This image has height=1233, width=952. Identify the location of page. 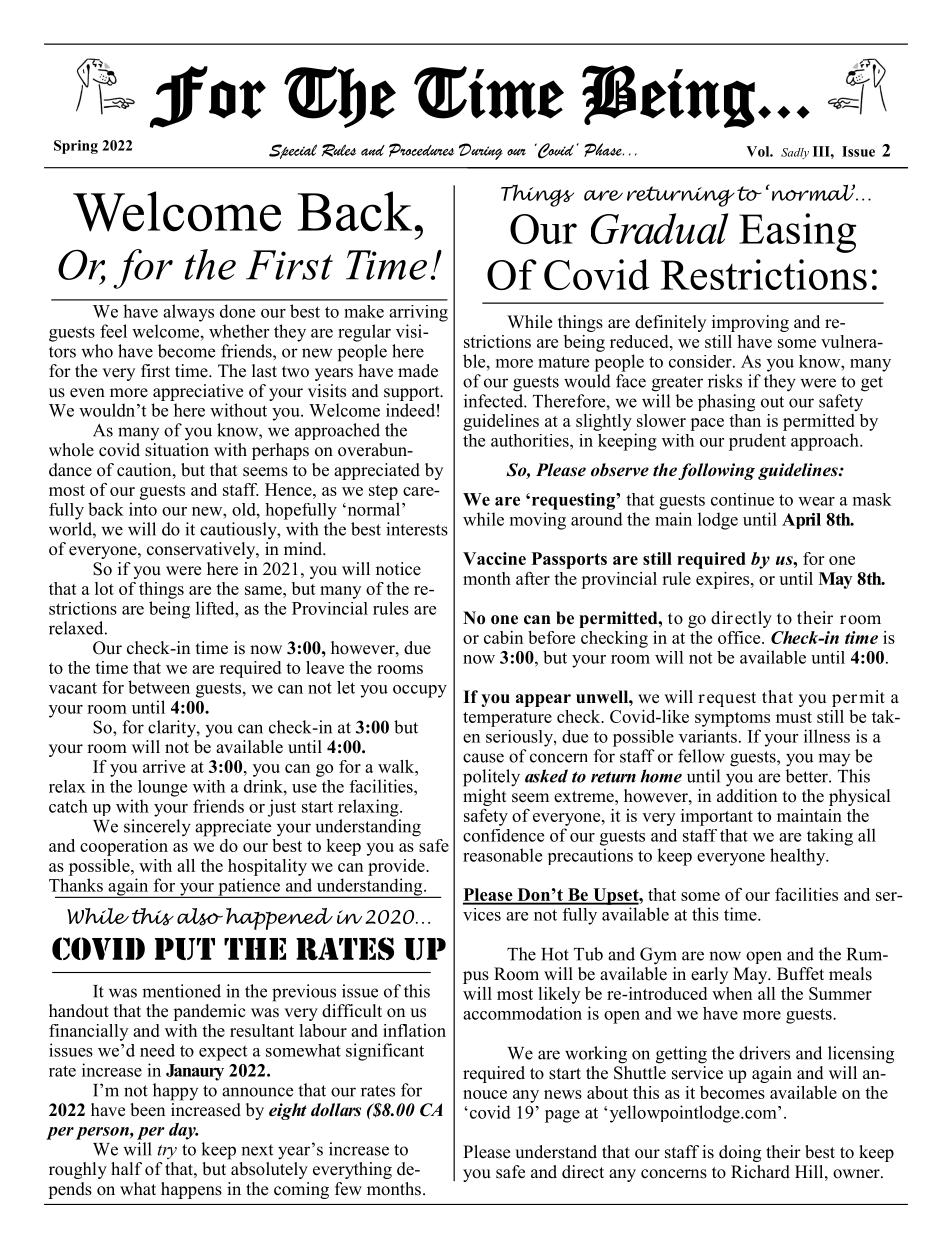
(562, 1116).
